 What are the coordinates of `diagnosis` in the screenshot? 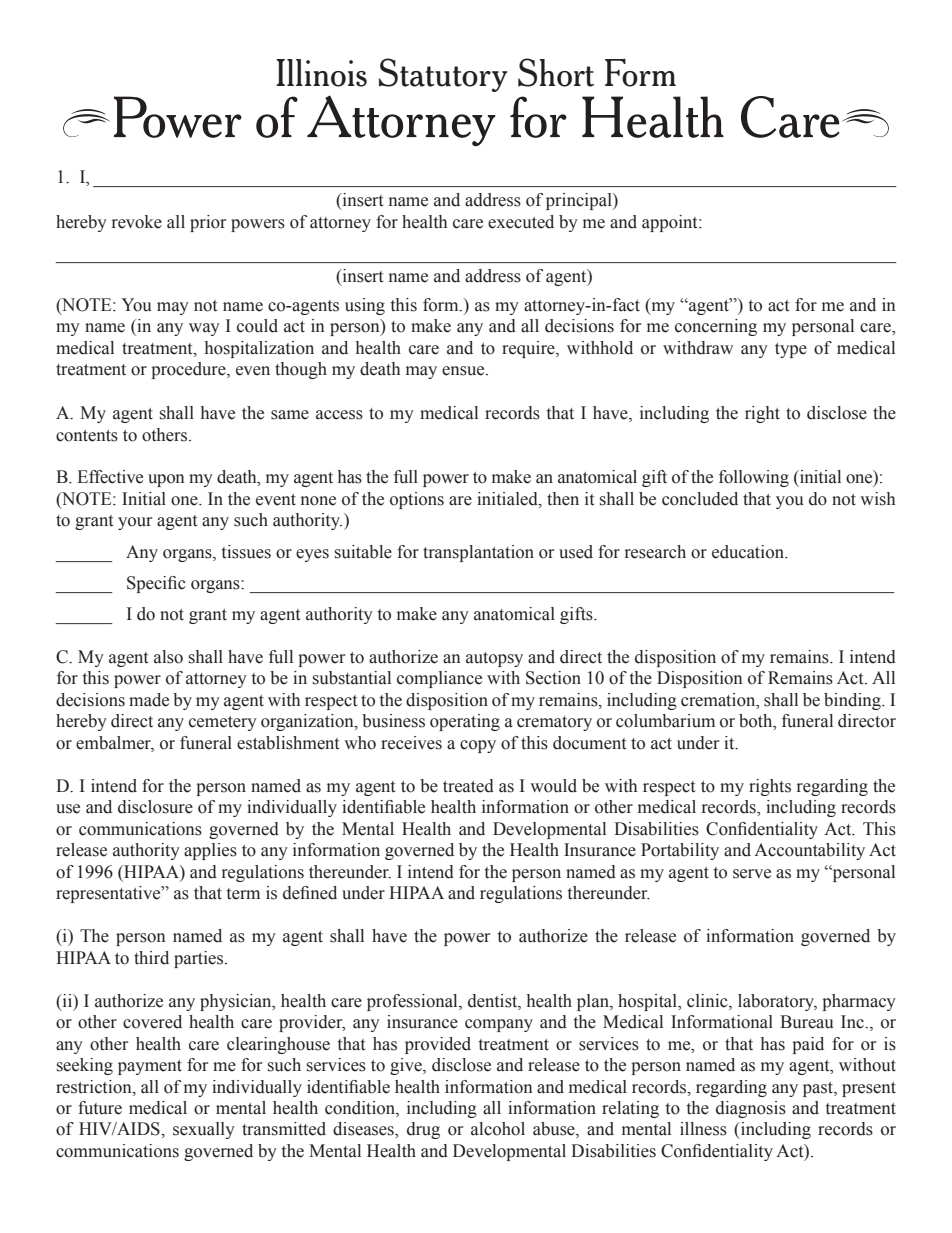 It's located at (751, 1109).
